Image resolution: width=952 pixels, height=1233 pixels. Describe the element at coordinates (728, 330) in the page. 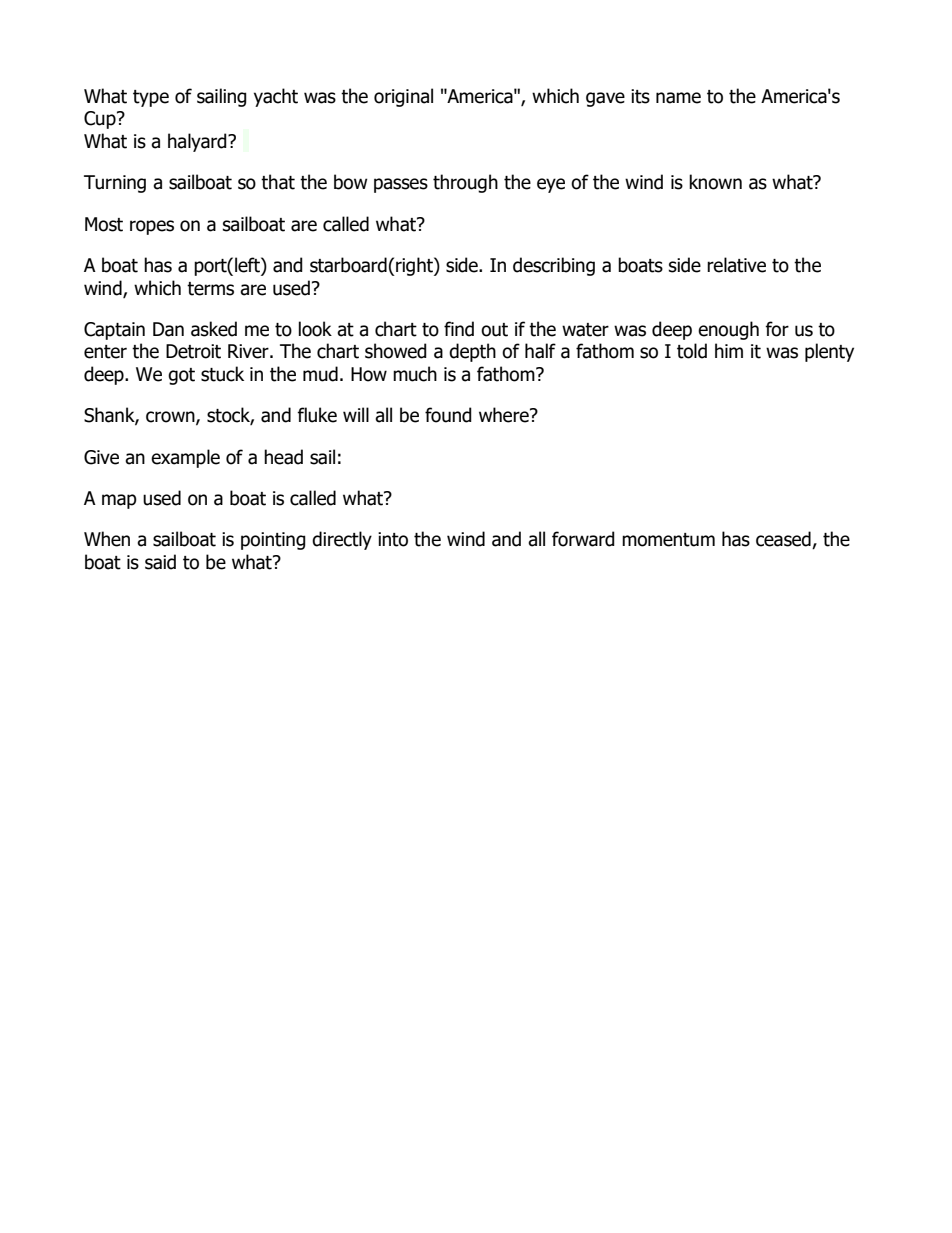

I see `enough` at that location.
